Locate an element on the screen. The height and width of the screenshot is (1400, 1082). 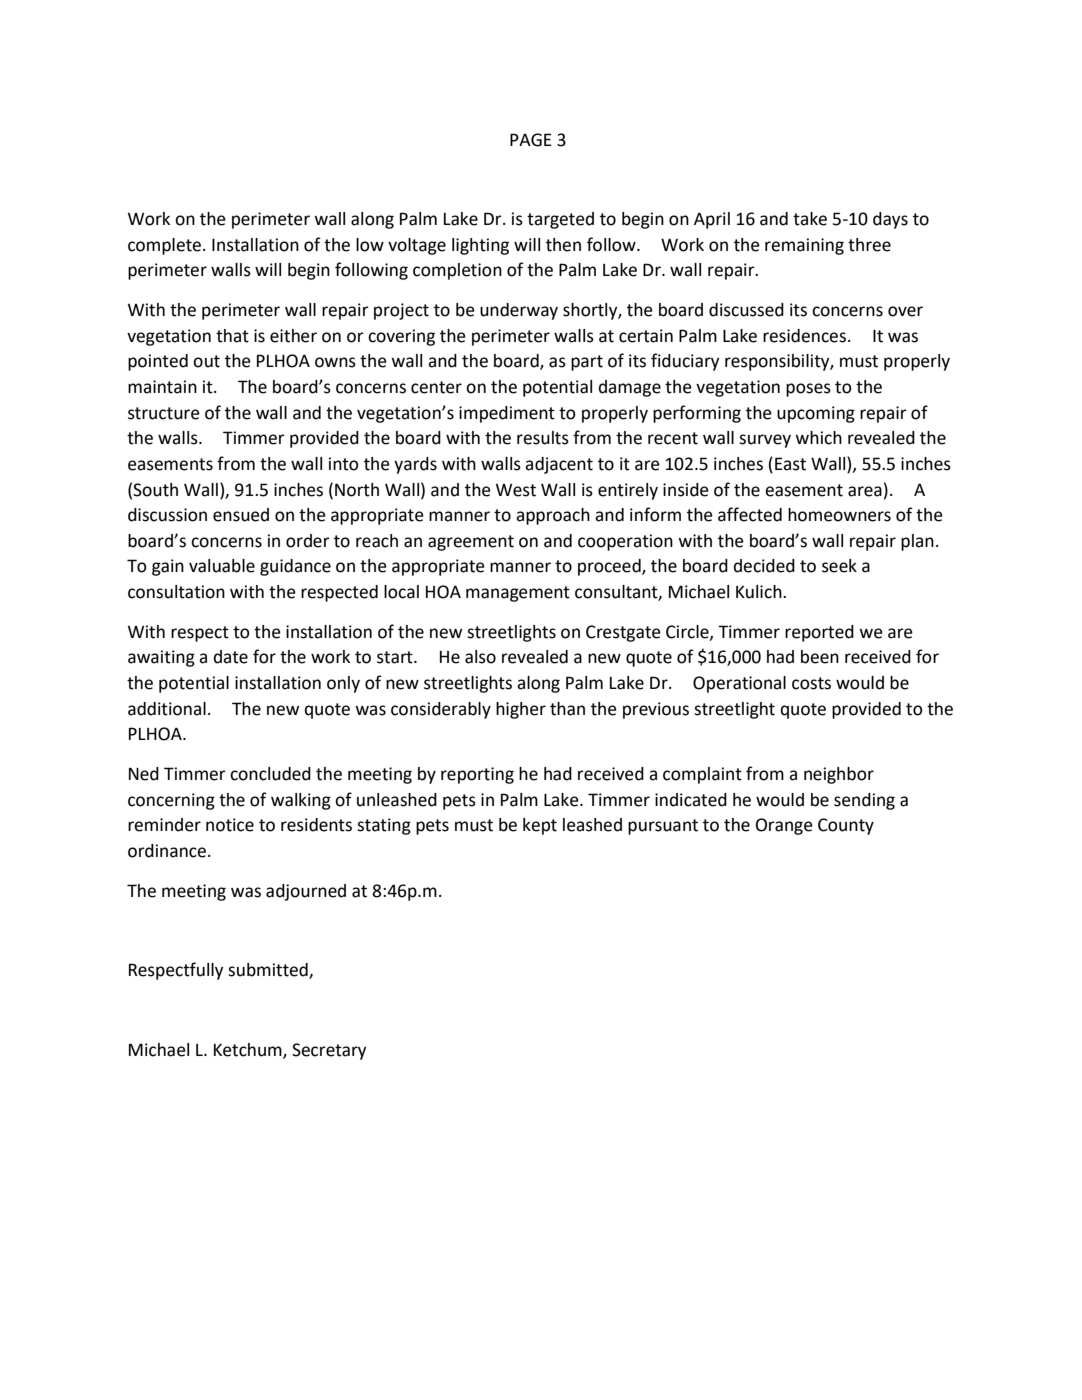
higher is located at coordinates (521, 710).
